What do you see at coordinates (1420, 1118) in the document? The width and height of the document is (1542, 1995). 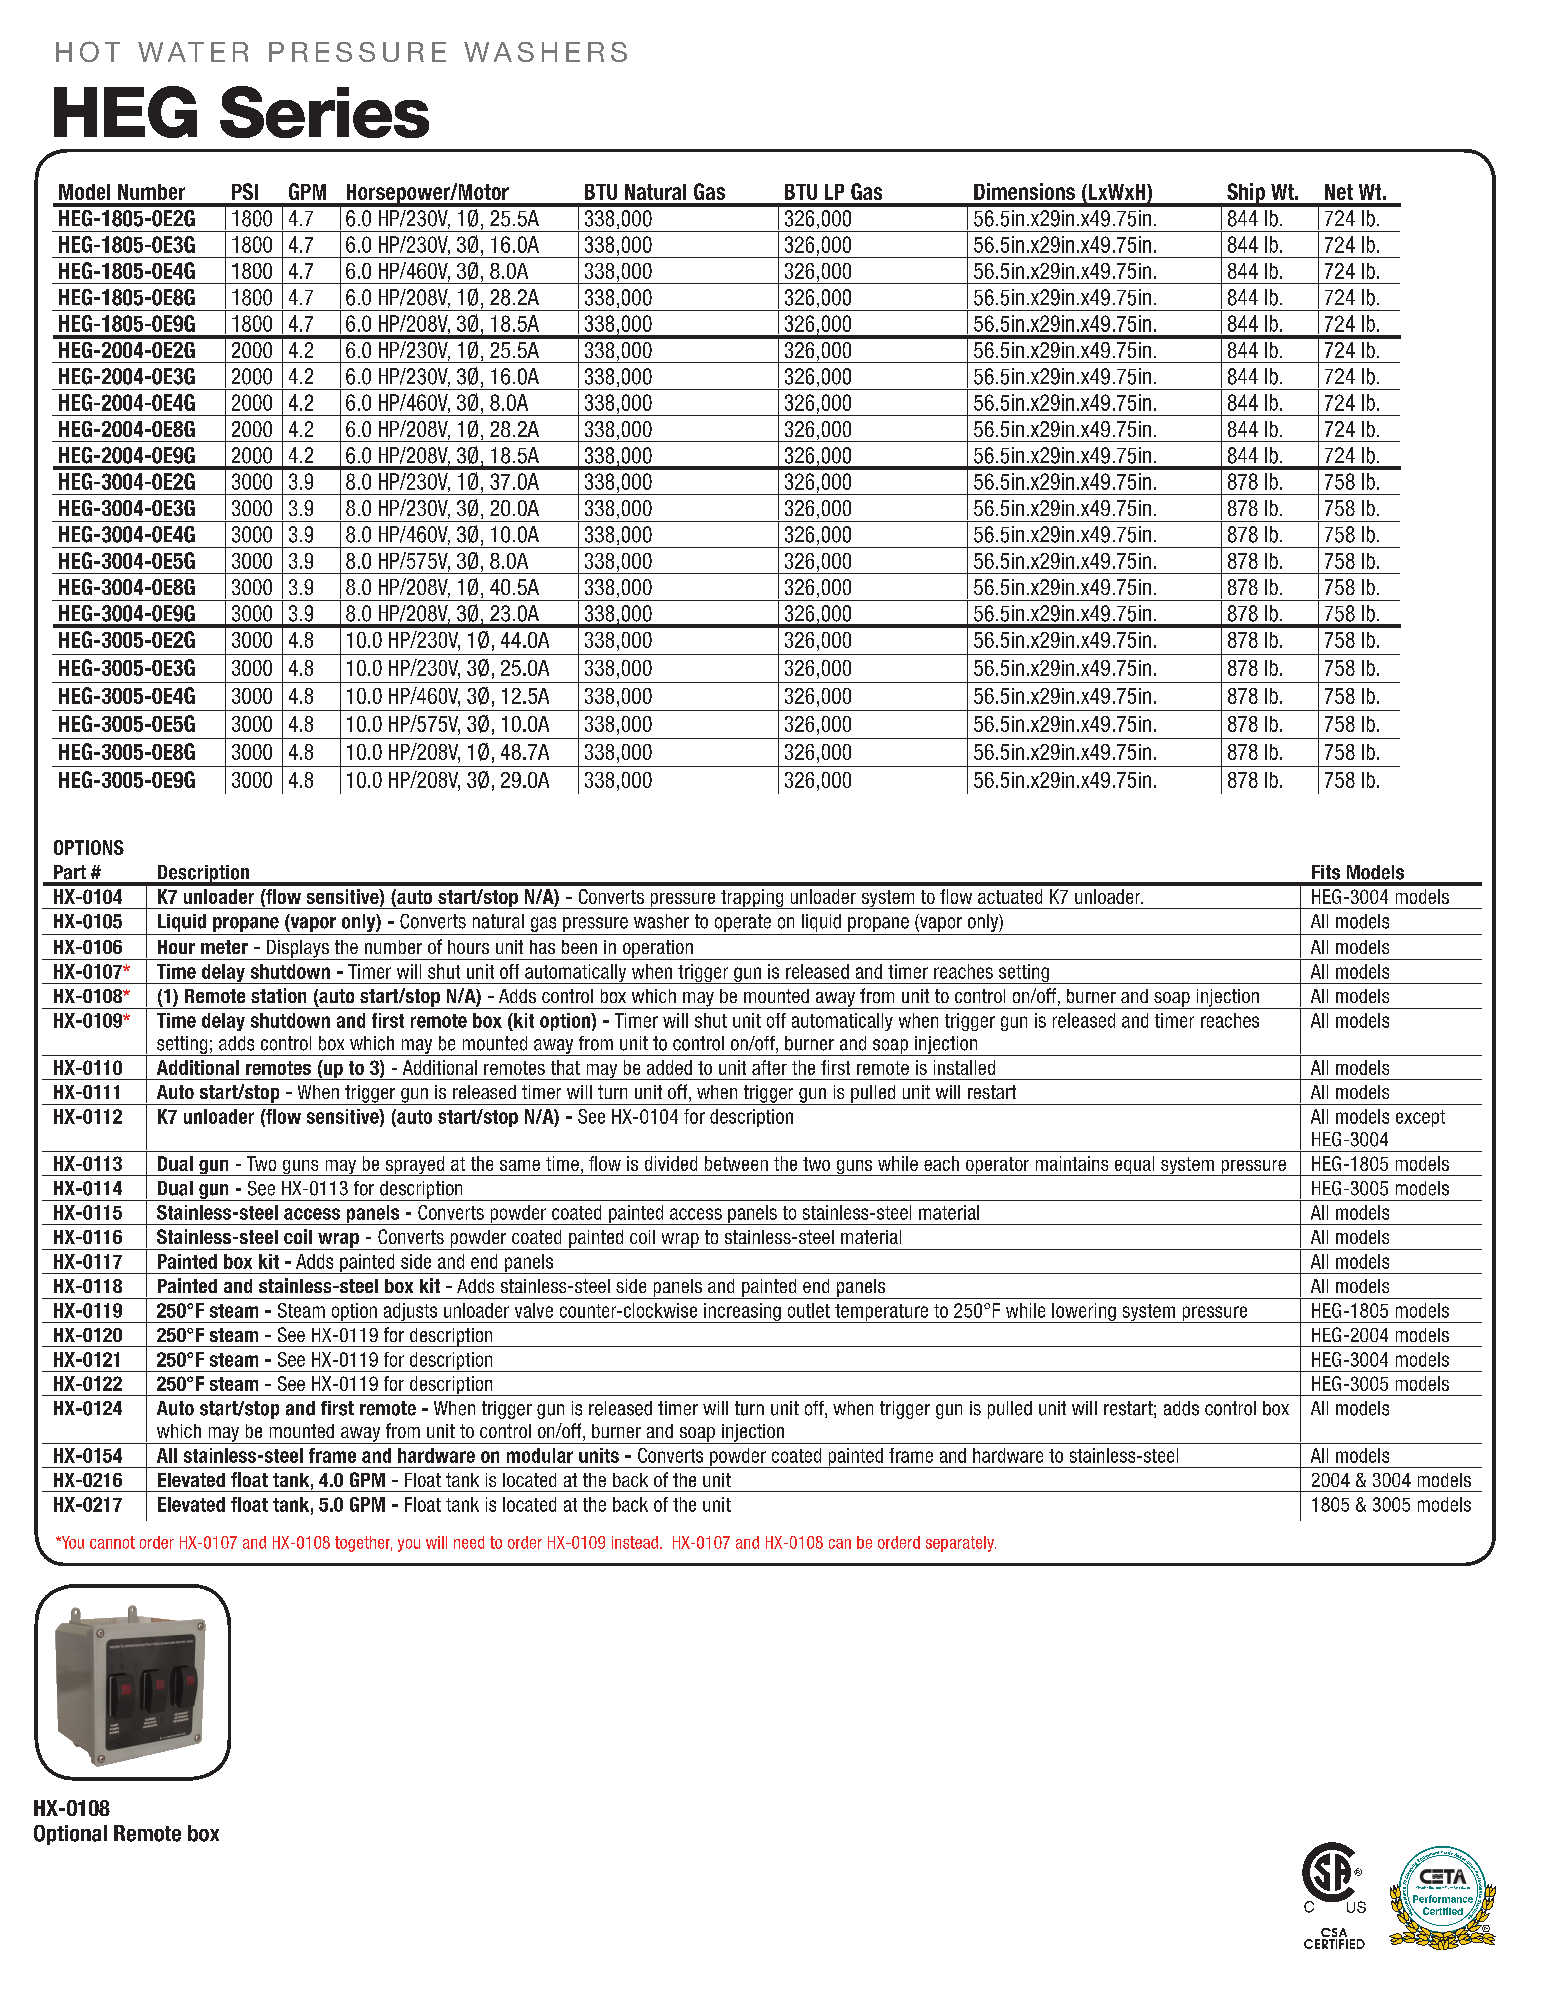 I see `except` at bounding box center [1420, 1118].
